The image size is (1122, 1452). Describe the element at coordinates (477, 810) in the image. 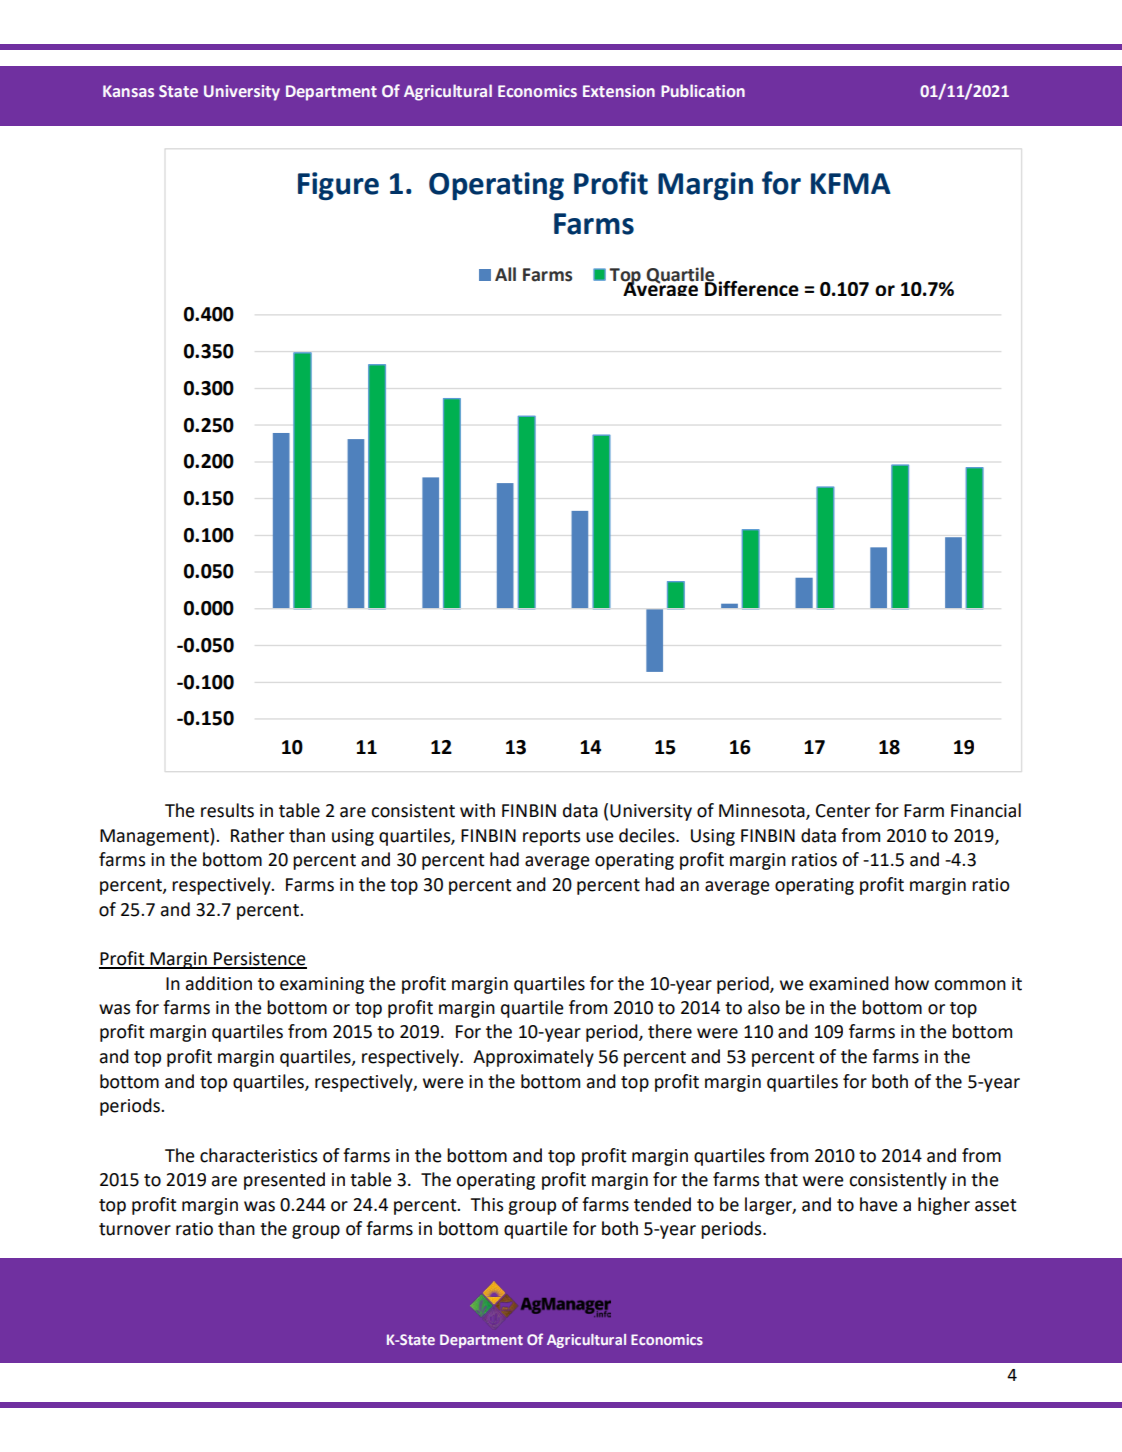

I see `with` at that location.
